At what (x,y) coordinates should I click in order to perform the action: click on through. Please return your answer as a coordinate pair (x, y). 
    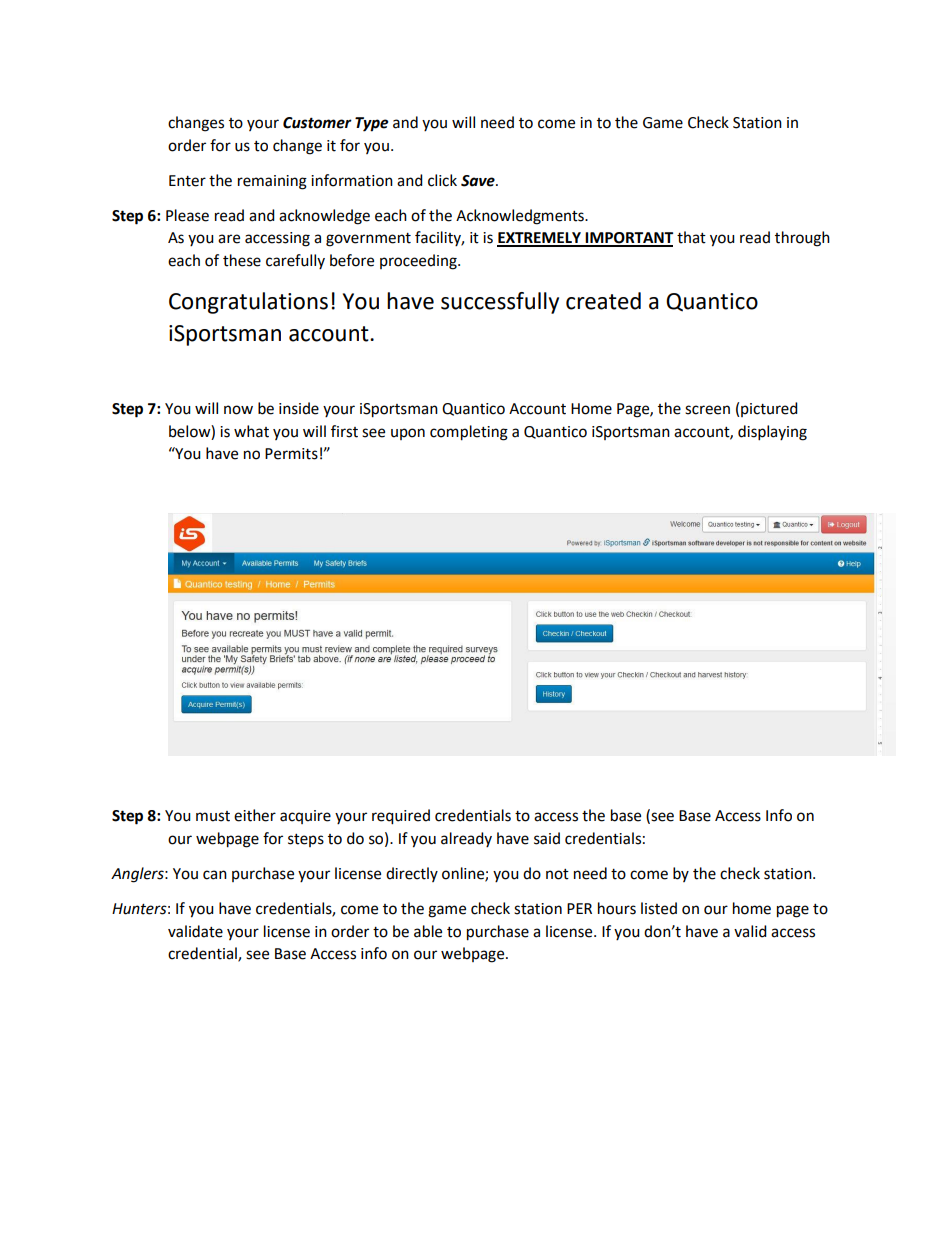
    Looking at the image, I should click on (802, 239).
